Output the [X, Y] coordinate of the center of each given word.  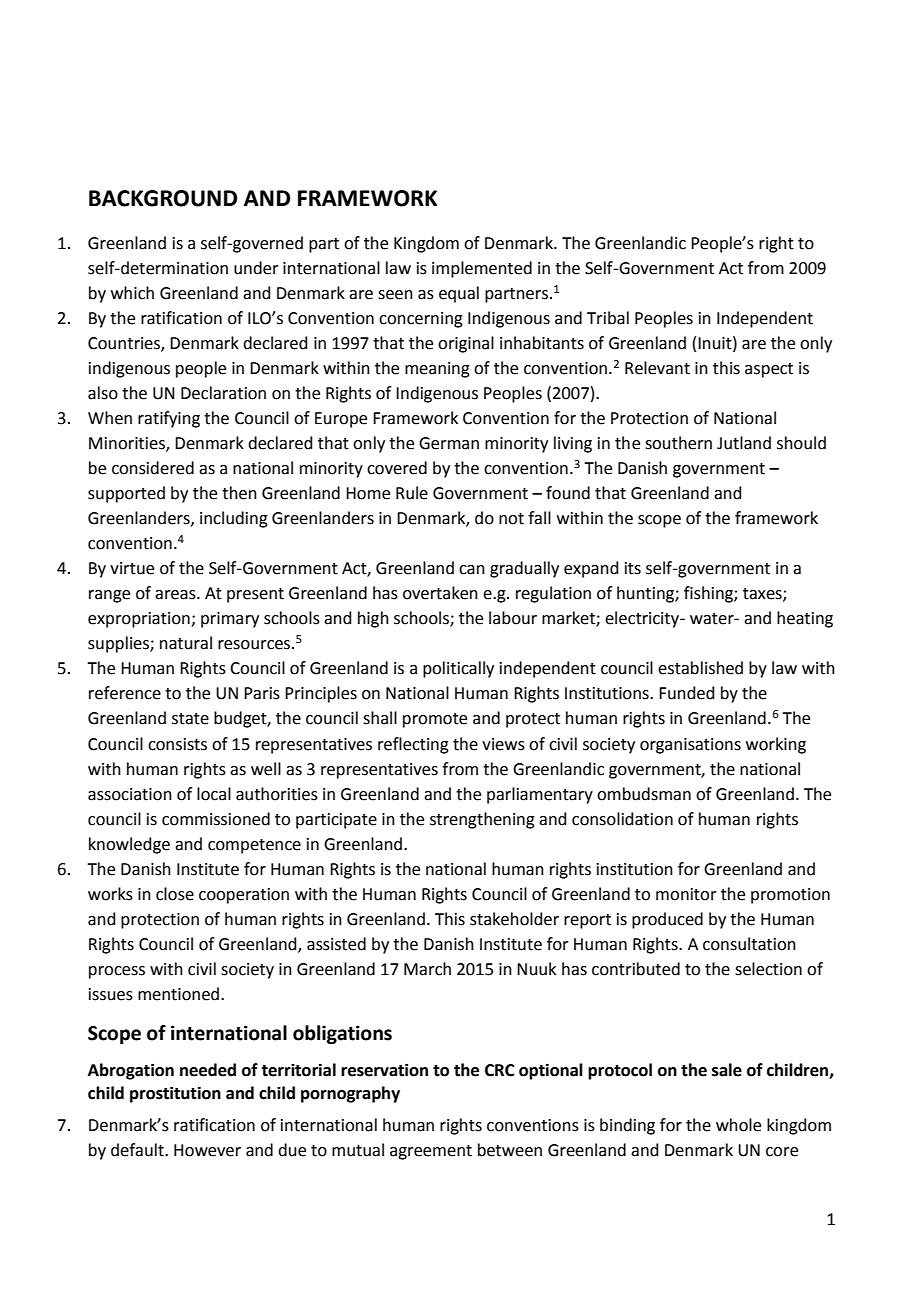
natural [186, 643]
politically [458, 669]
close [175, 894]
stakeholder [514, 919]
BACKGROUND [163, 198]
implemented [482, 269]
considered [153, 468]
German [449, 443]
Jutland [744, 443]
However [207, 1150]
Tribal [608, 318]
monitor [686, 894]
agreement [431, 1152]
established [700, 668]
